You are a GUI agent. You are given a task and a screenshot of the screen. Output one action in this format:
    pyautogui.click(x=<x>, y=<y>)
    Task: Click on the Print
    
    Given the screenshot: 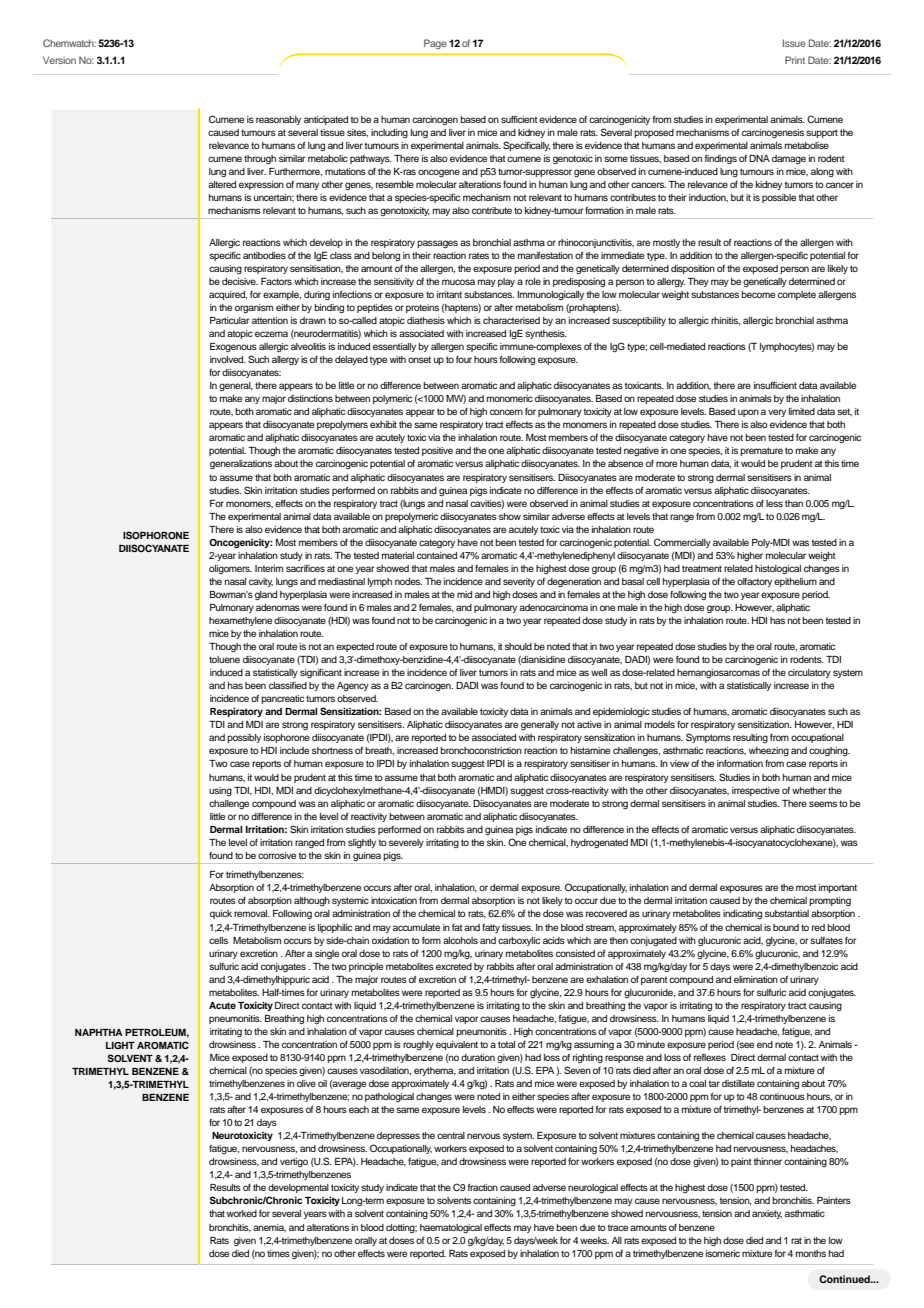 What is the action you would take?
    pyautogui.click(x=795, y=60)
